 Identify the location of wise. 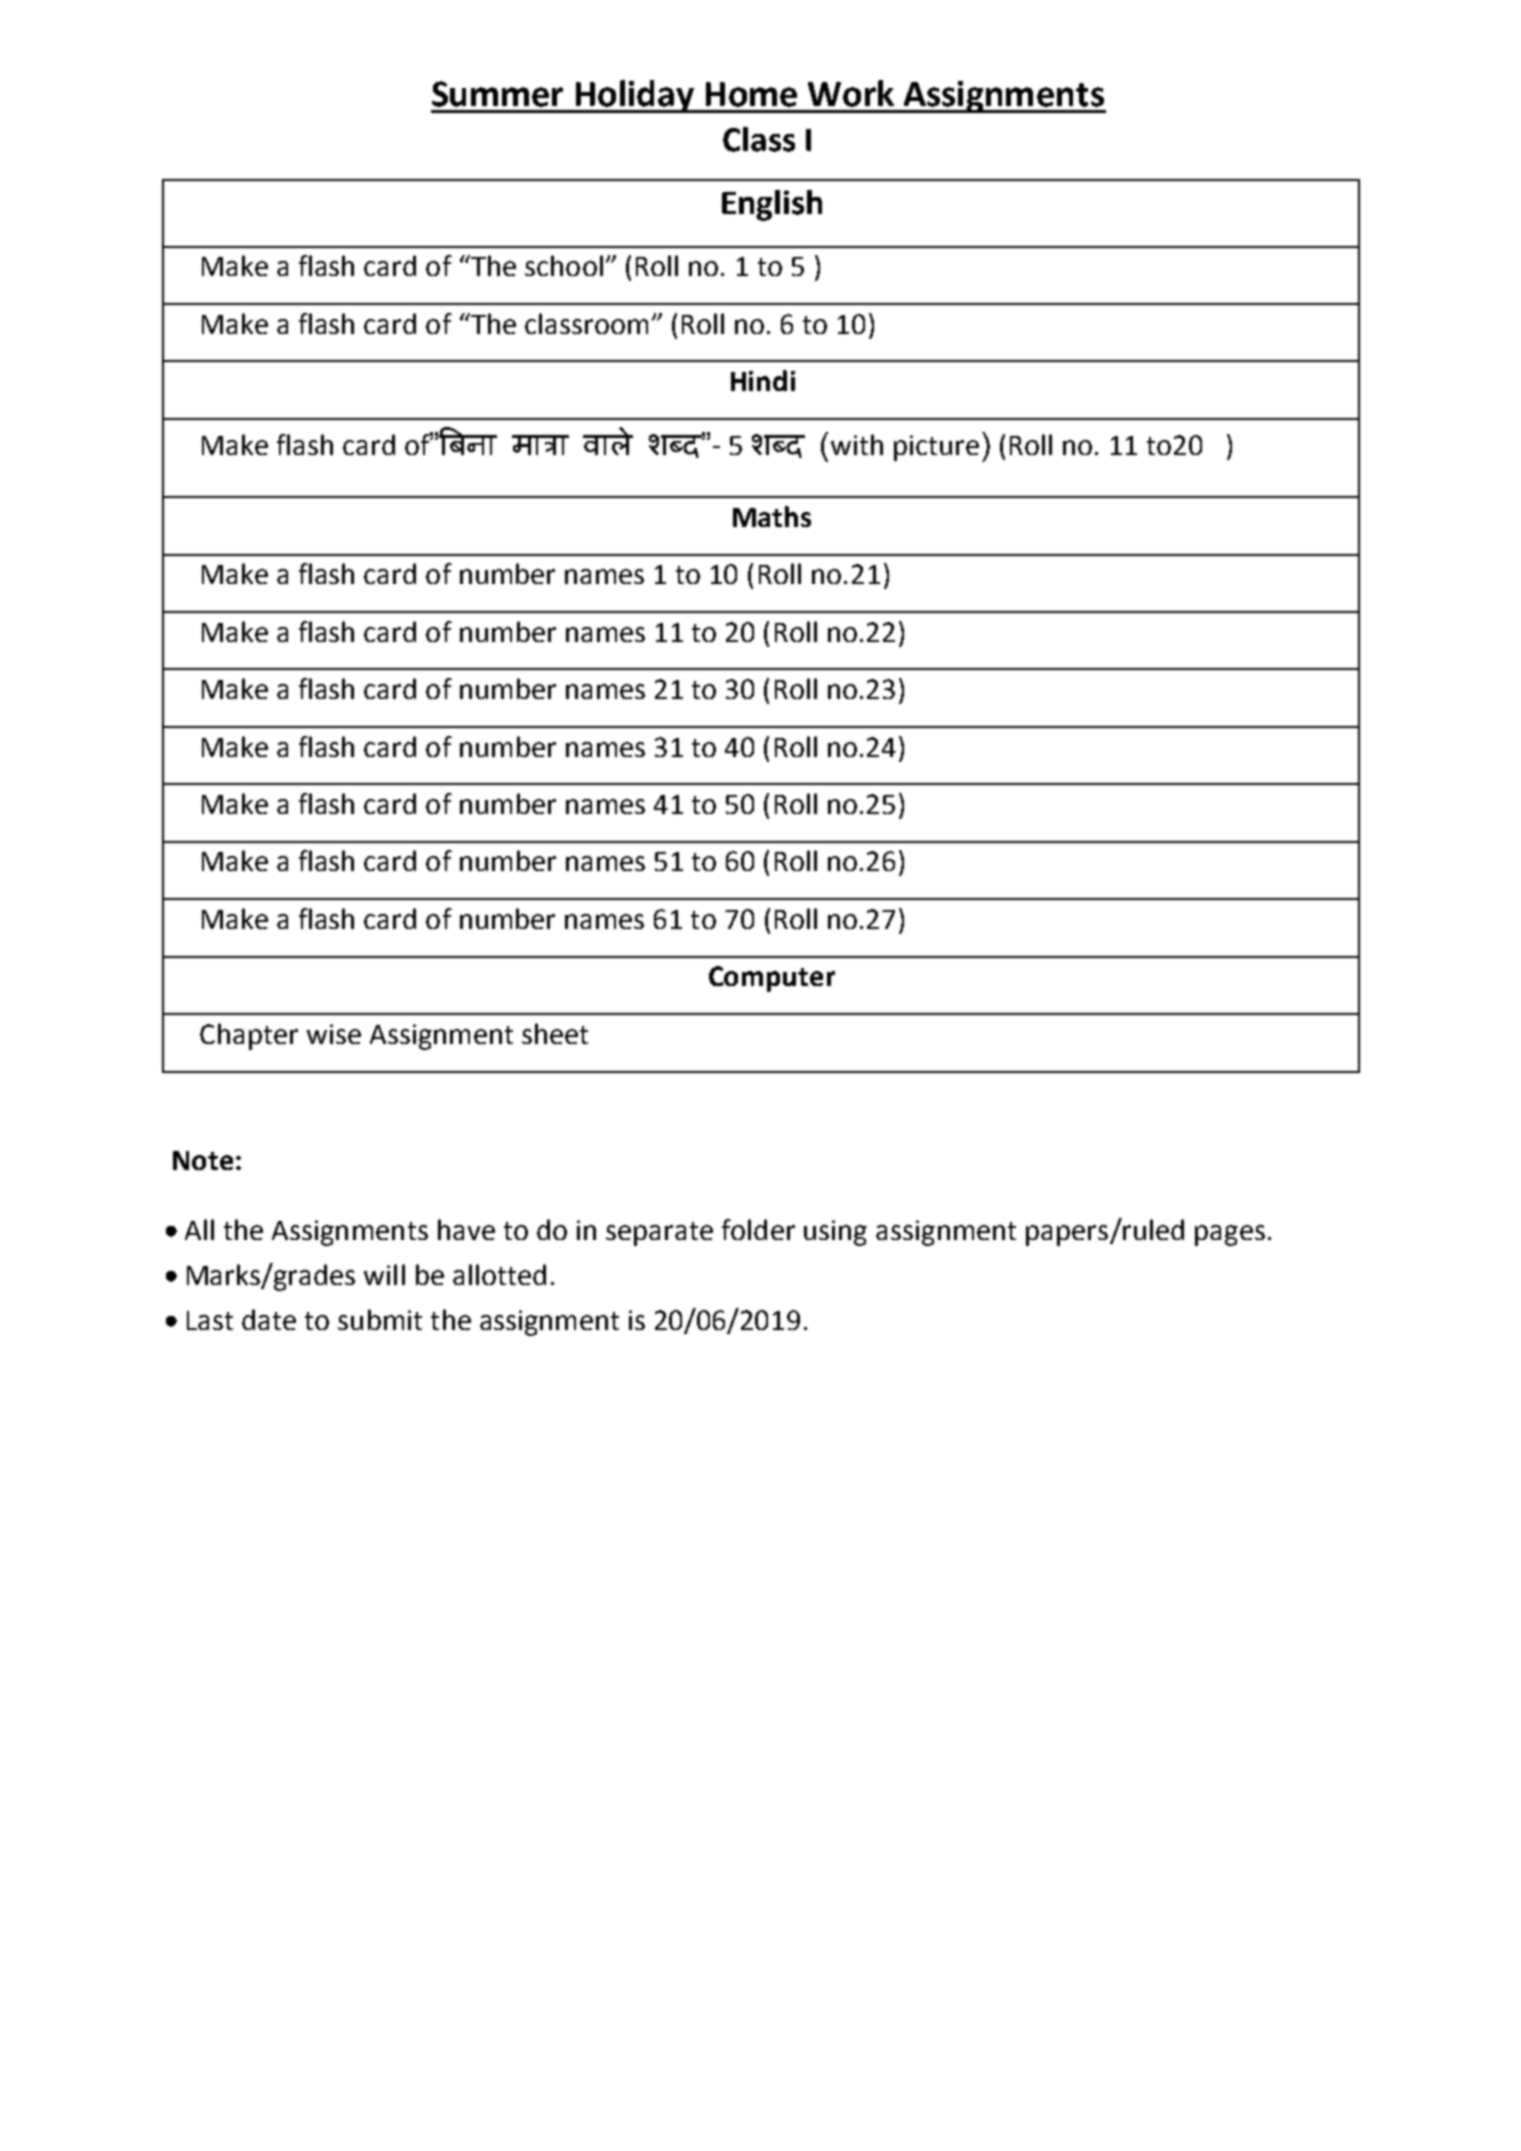
(334, 1034).
